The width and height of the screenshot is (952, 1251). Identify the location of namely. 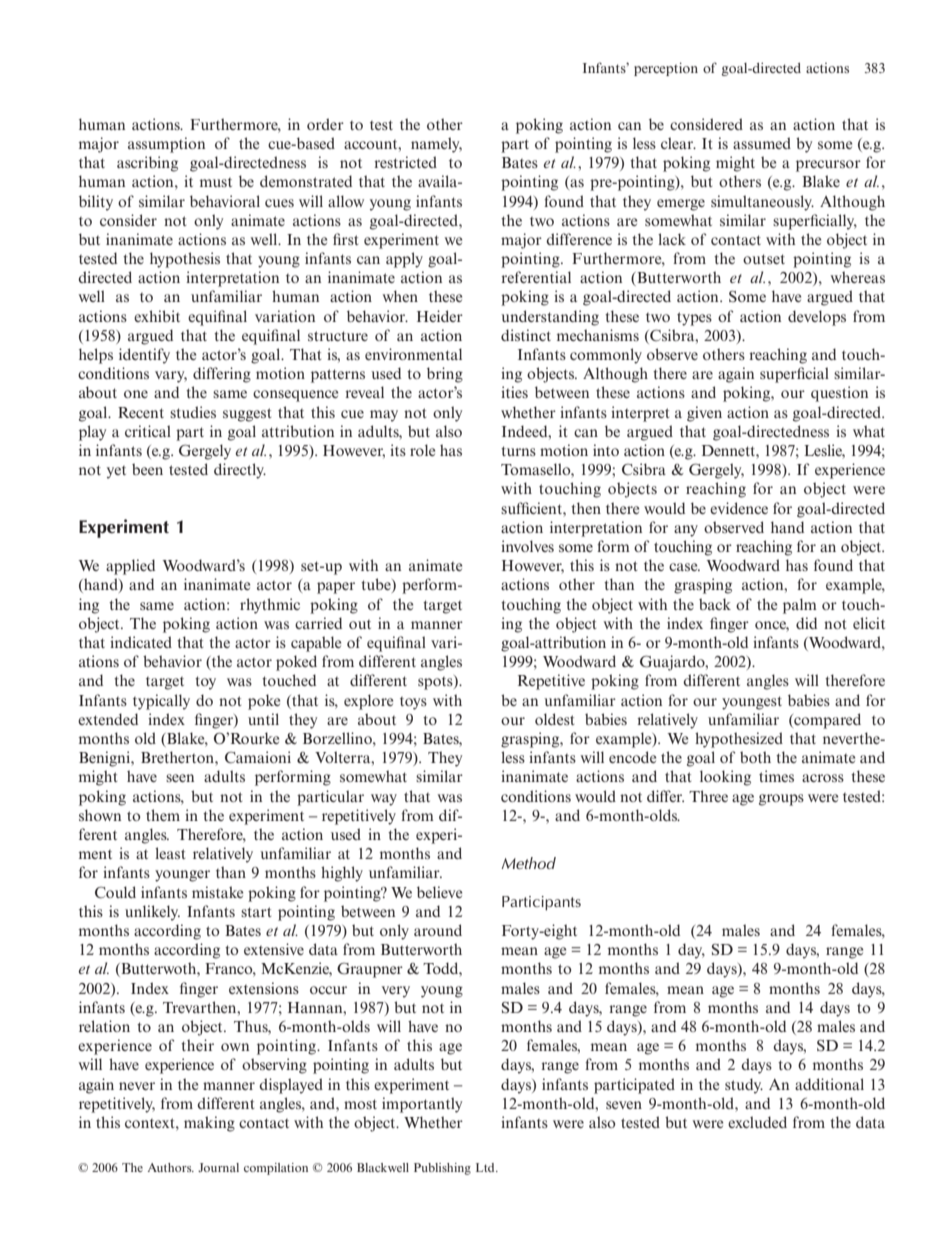
(436, 145).
